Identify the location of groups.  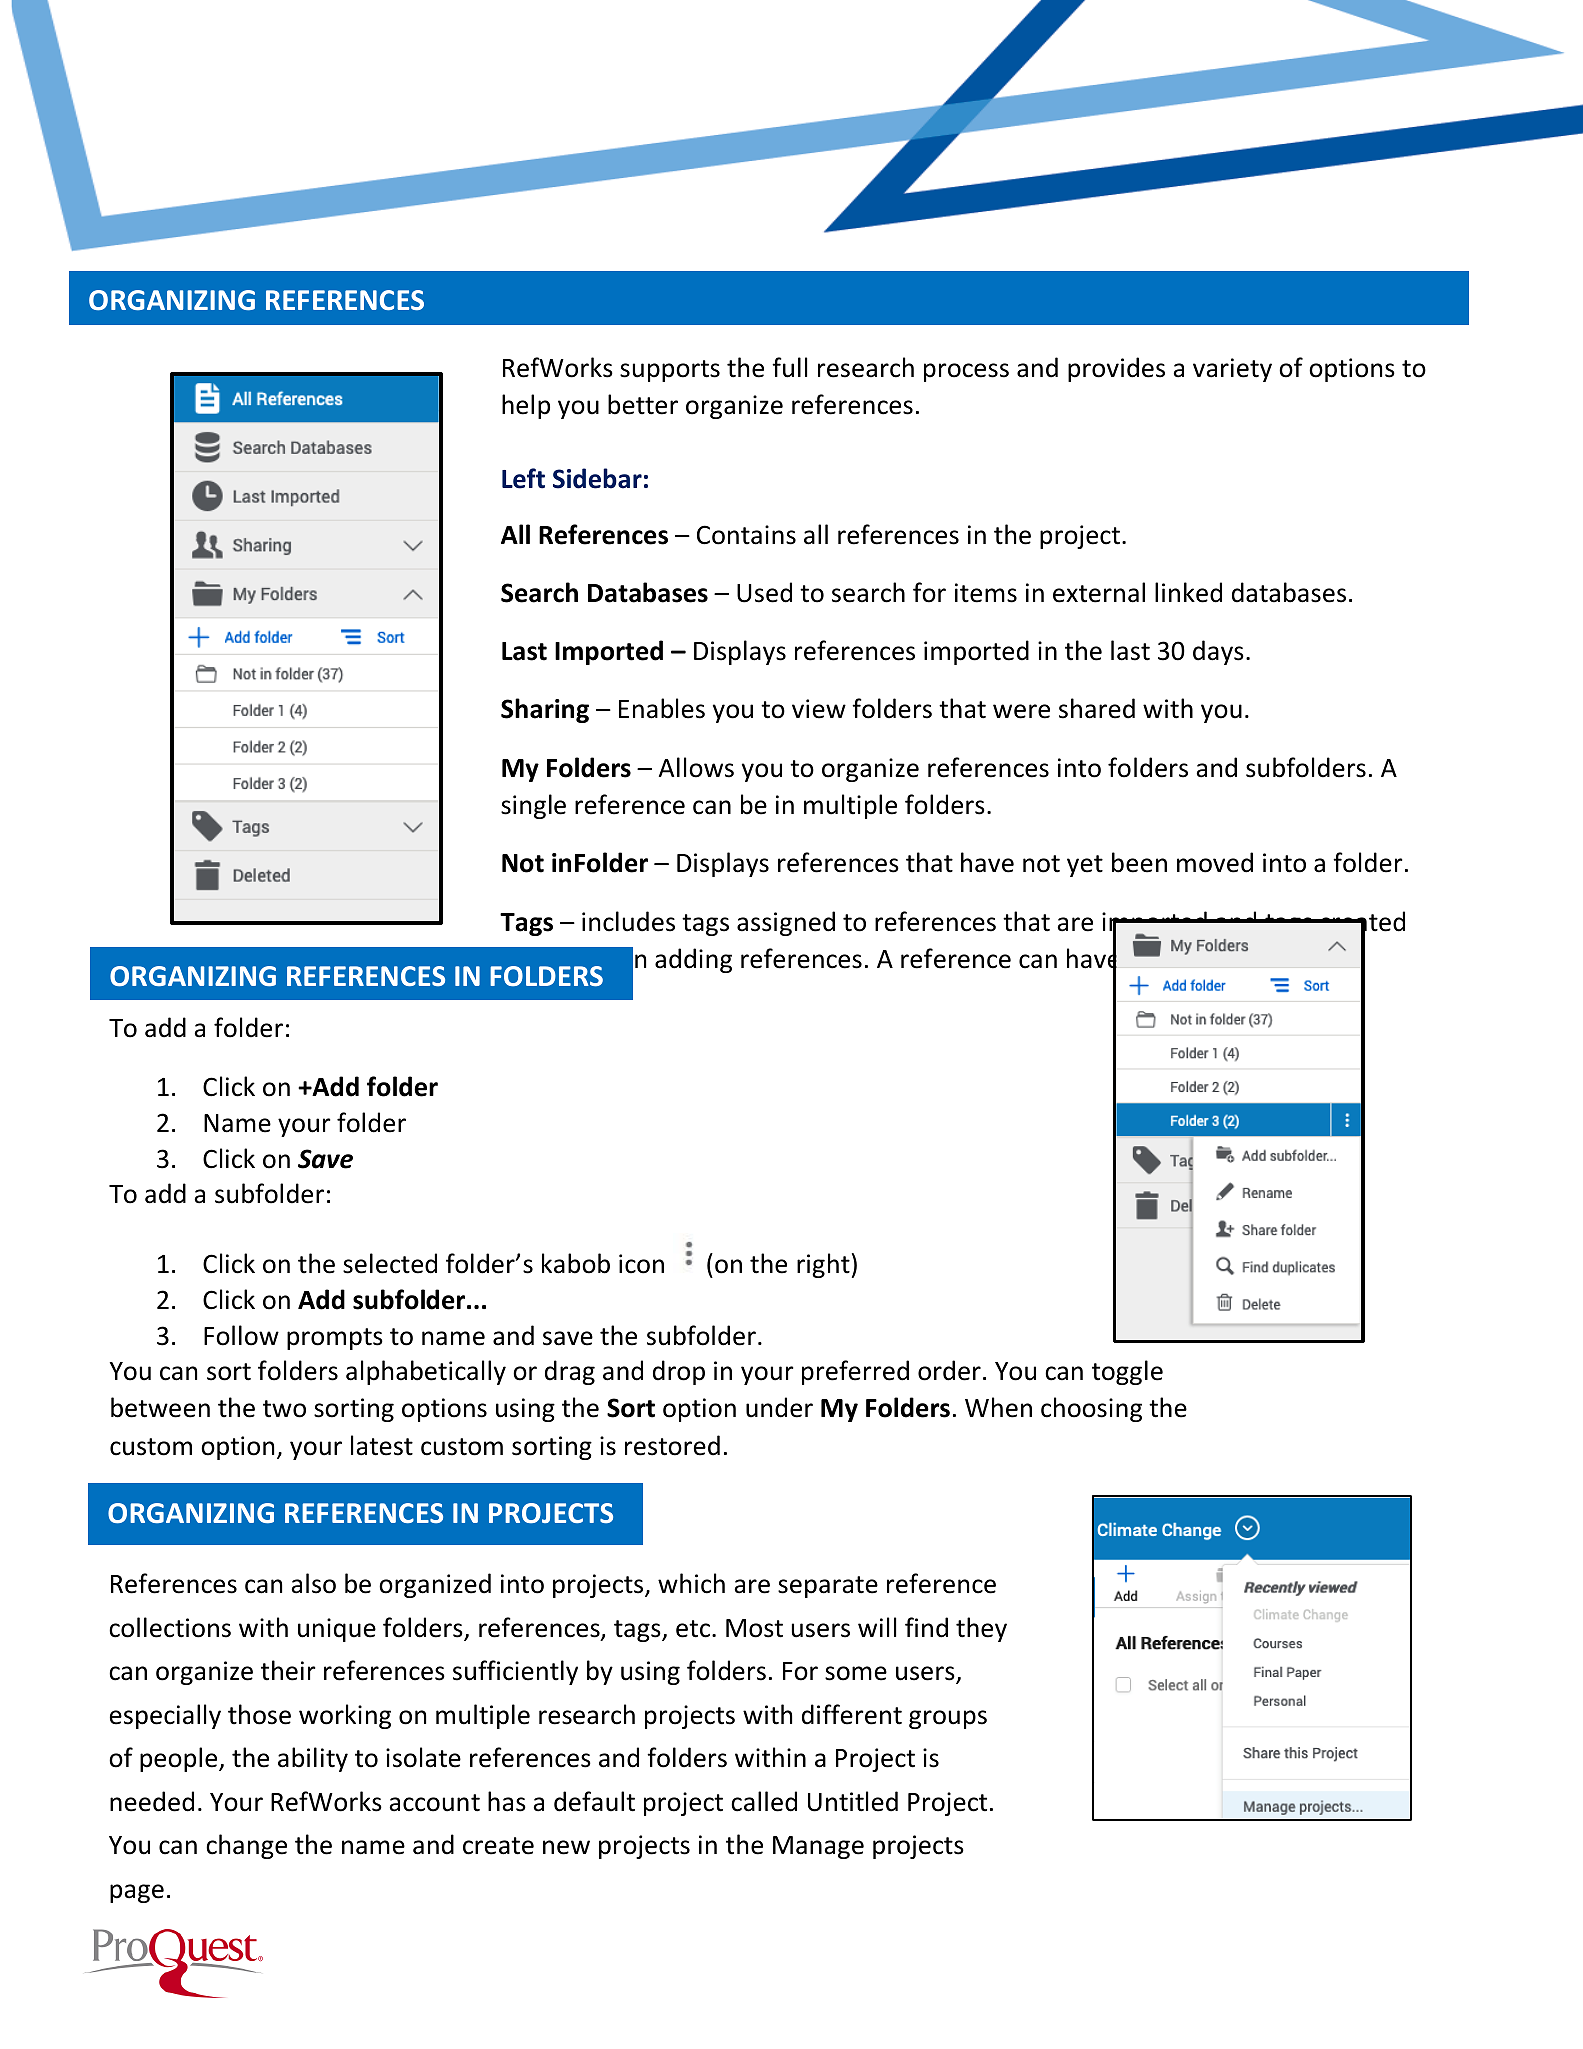
(948, 1719).
